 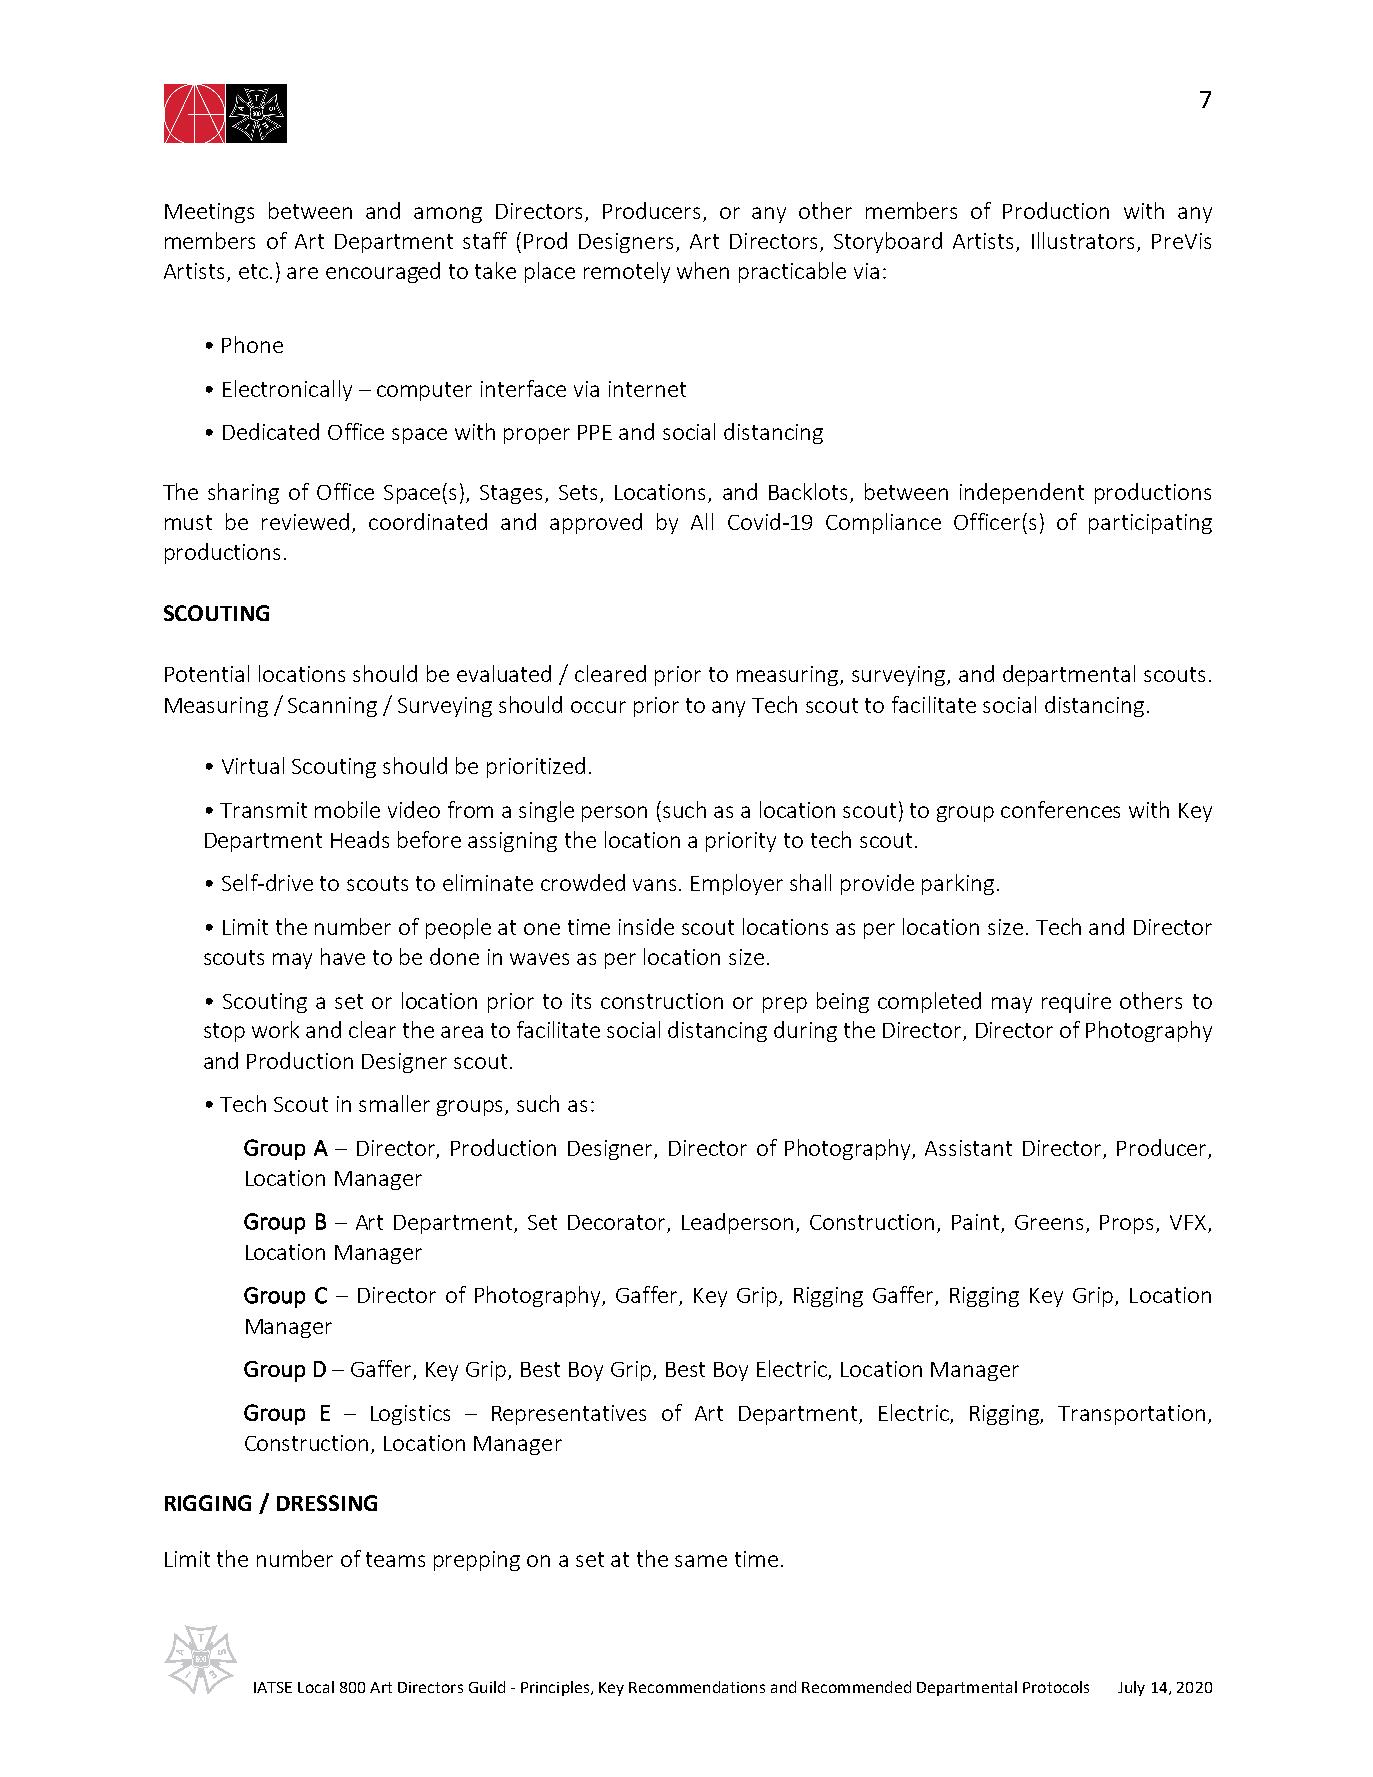 I want to click on require, so click(x=1076, y=1003).
